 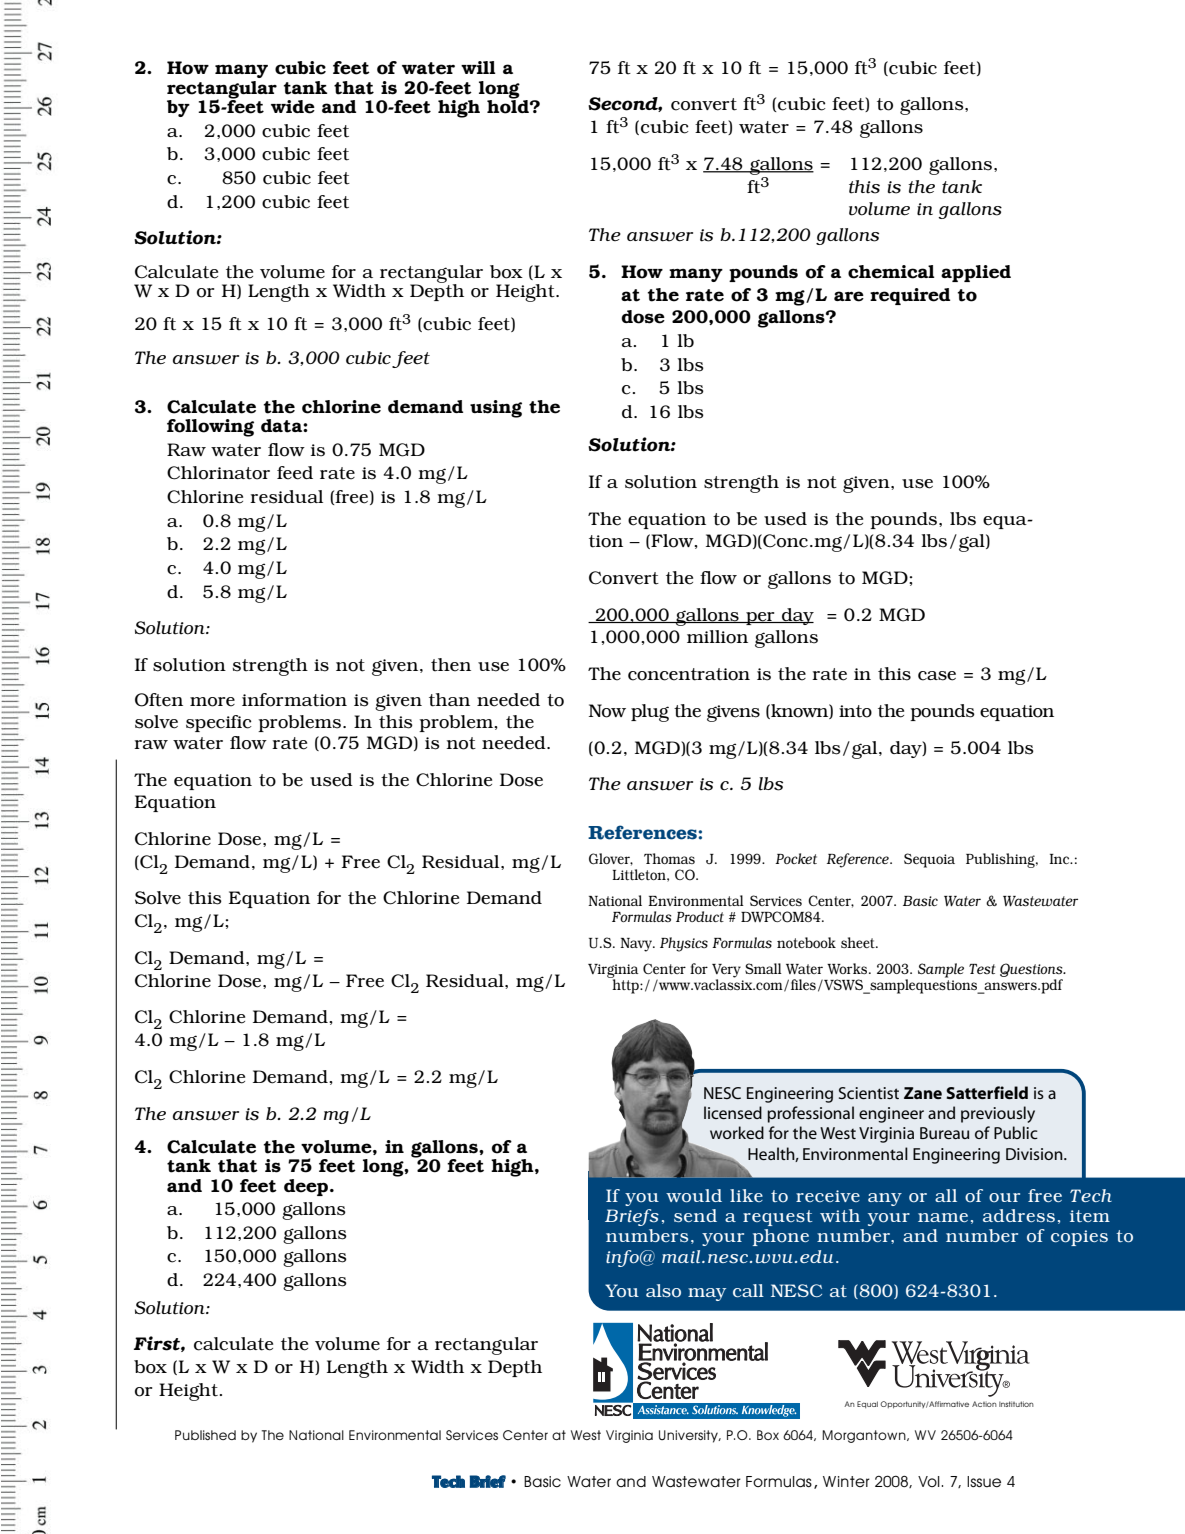 What do you see at coordinates (663, 1291) in the document?
I see `also` at bounding box center [663, 1291].
